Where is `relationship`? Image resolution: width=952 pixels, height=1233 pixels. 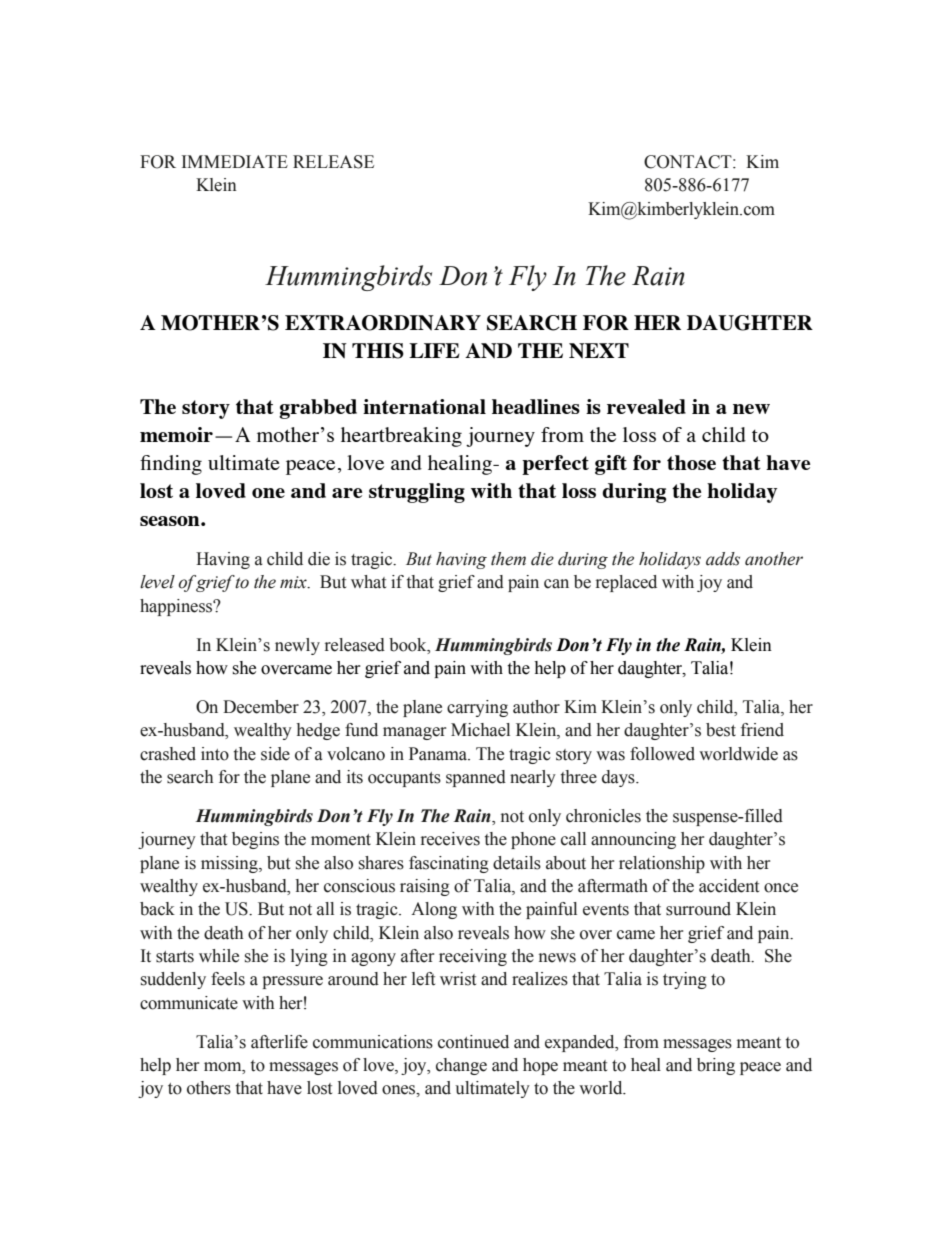 relationship is located at coordinates (662, 864).
